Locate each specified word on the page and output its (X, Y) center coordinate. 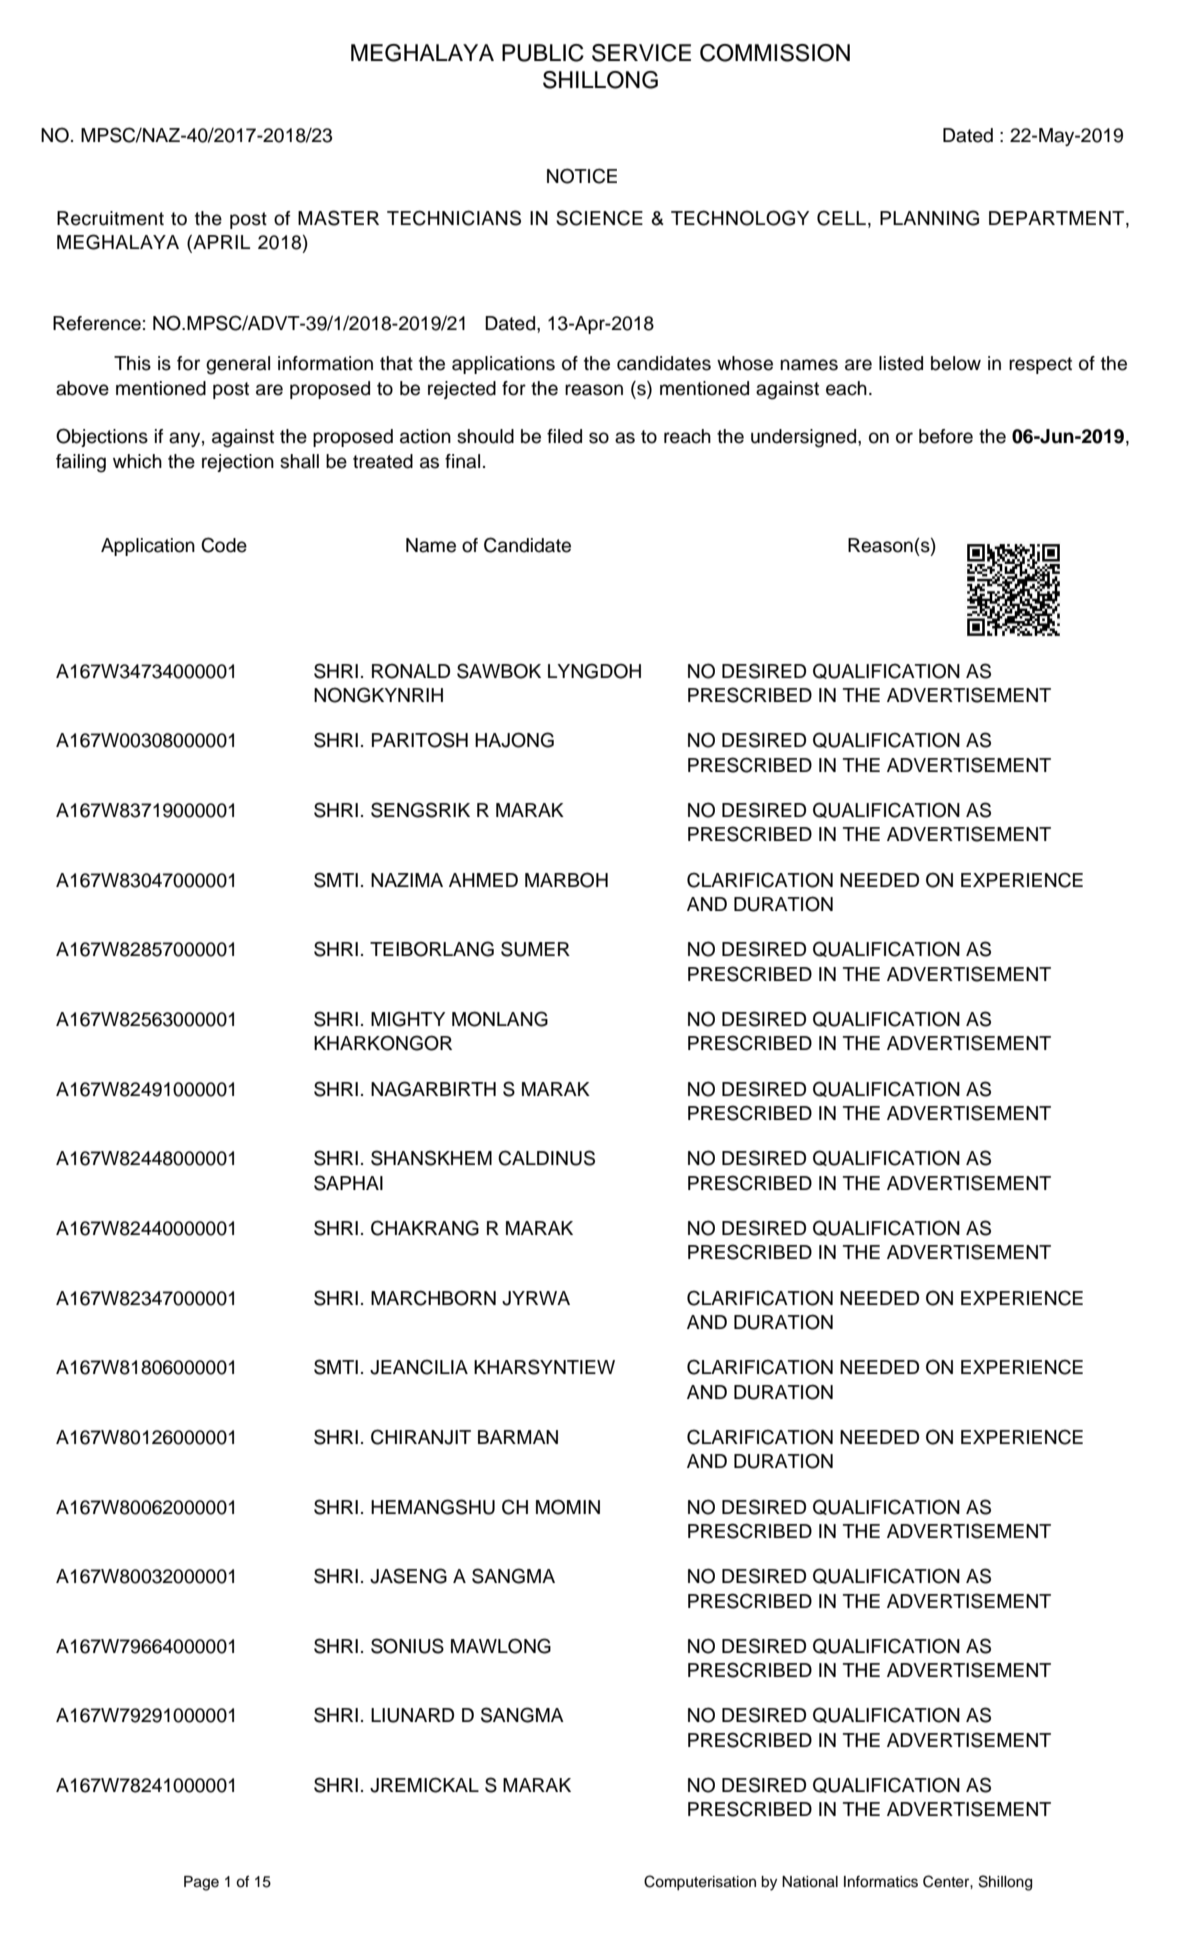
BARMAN (518, 1437)
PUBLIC (543, 53)
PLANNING (929, 218)
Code (224, 545)
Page (201, 1883)
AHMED (483, 880)
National (810, 1882)
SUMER (535, 949)
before (946, 436)
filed (564, 436)
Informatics (881, 1881)
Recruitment (110, 218)
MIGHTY (408, 1019)
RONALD (411, 671)
